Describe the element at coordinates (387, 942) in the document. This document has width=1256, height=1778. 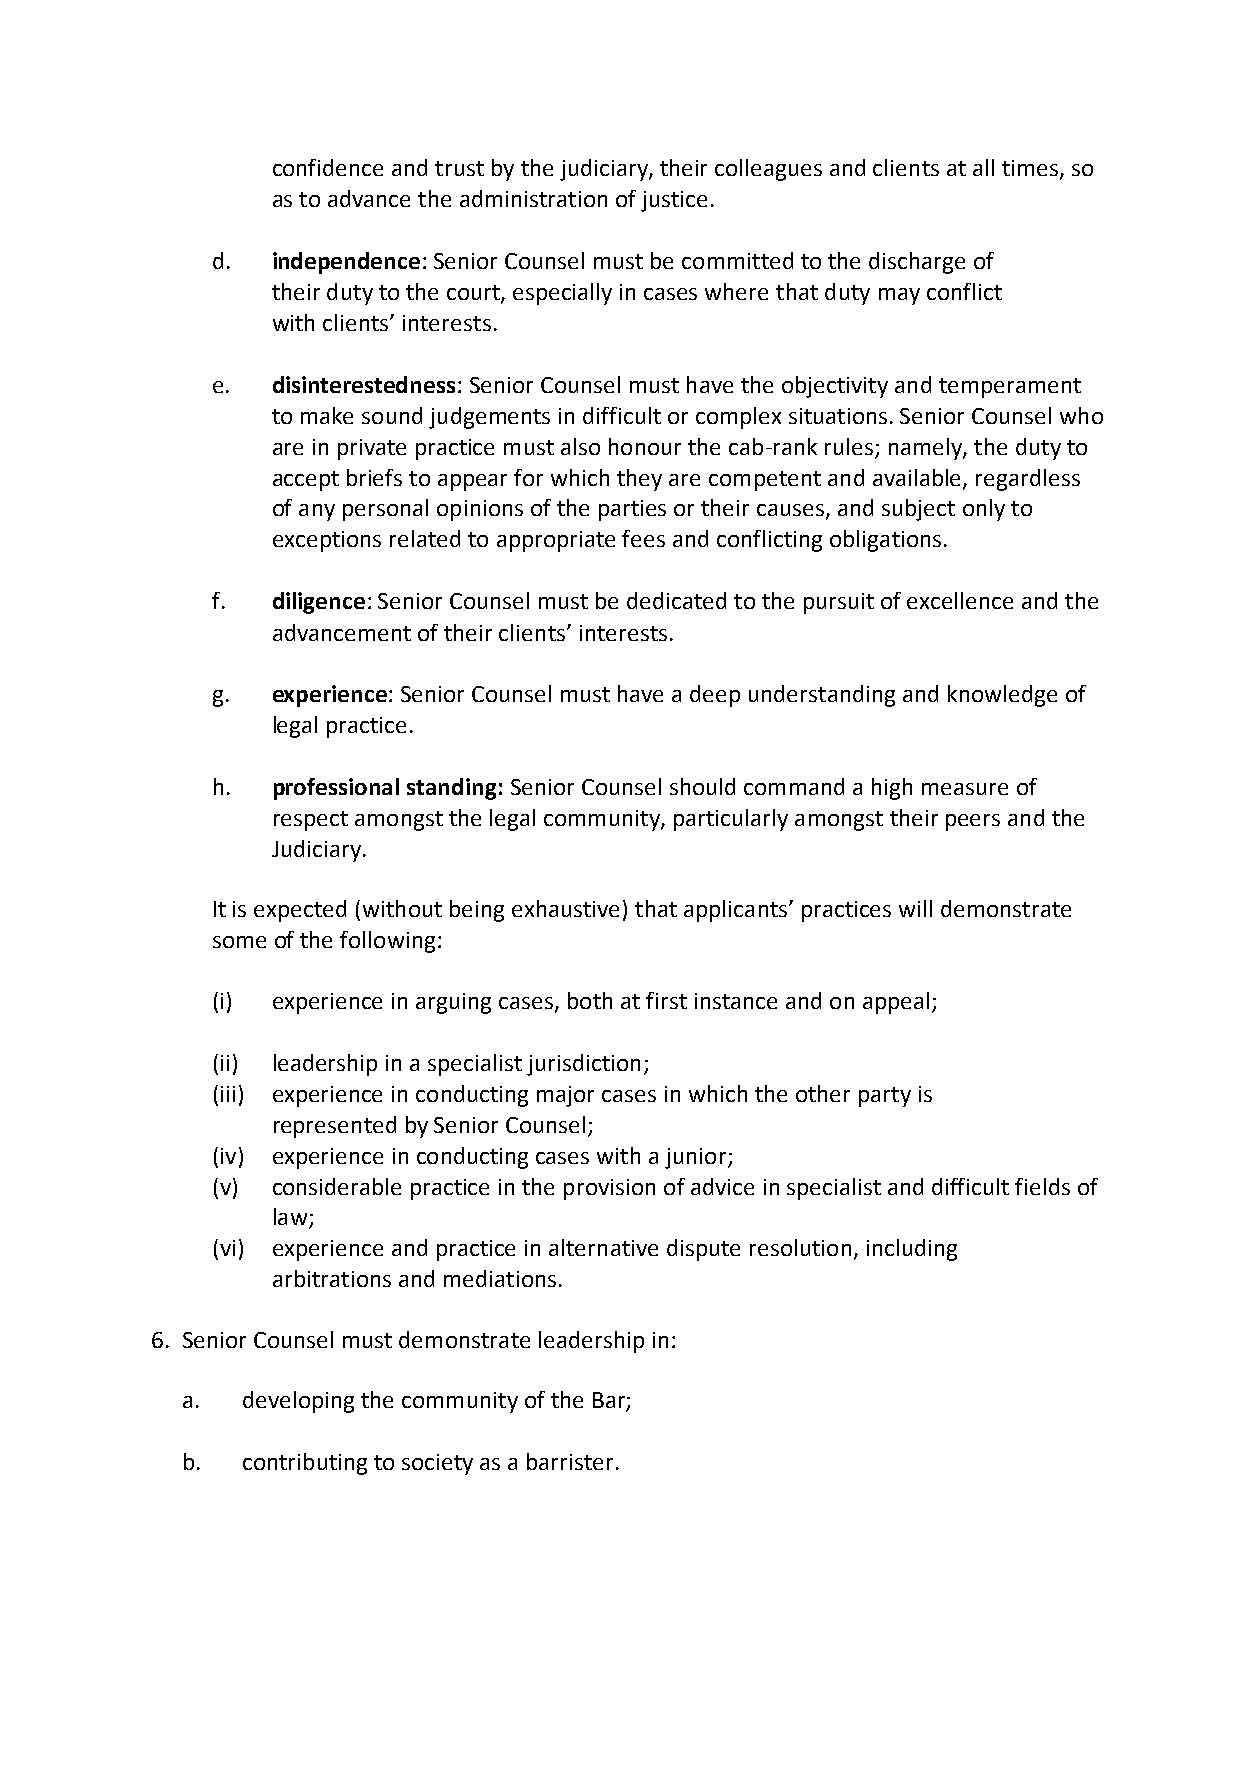
I see `following` at that location.
